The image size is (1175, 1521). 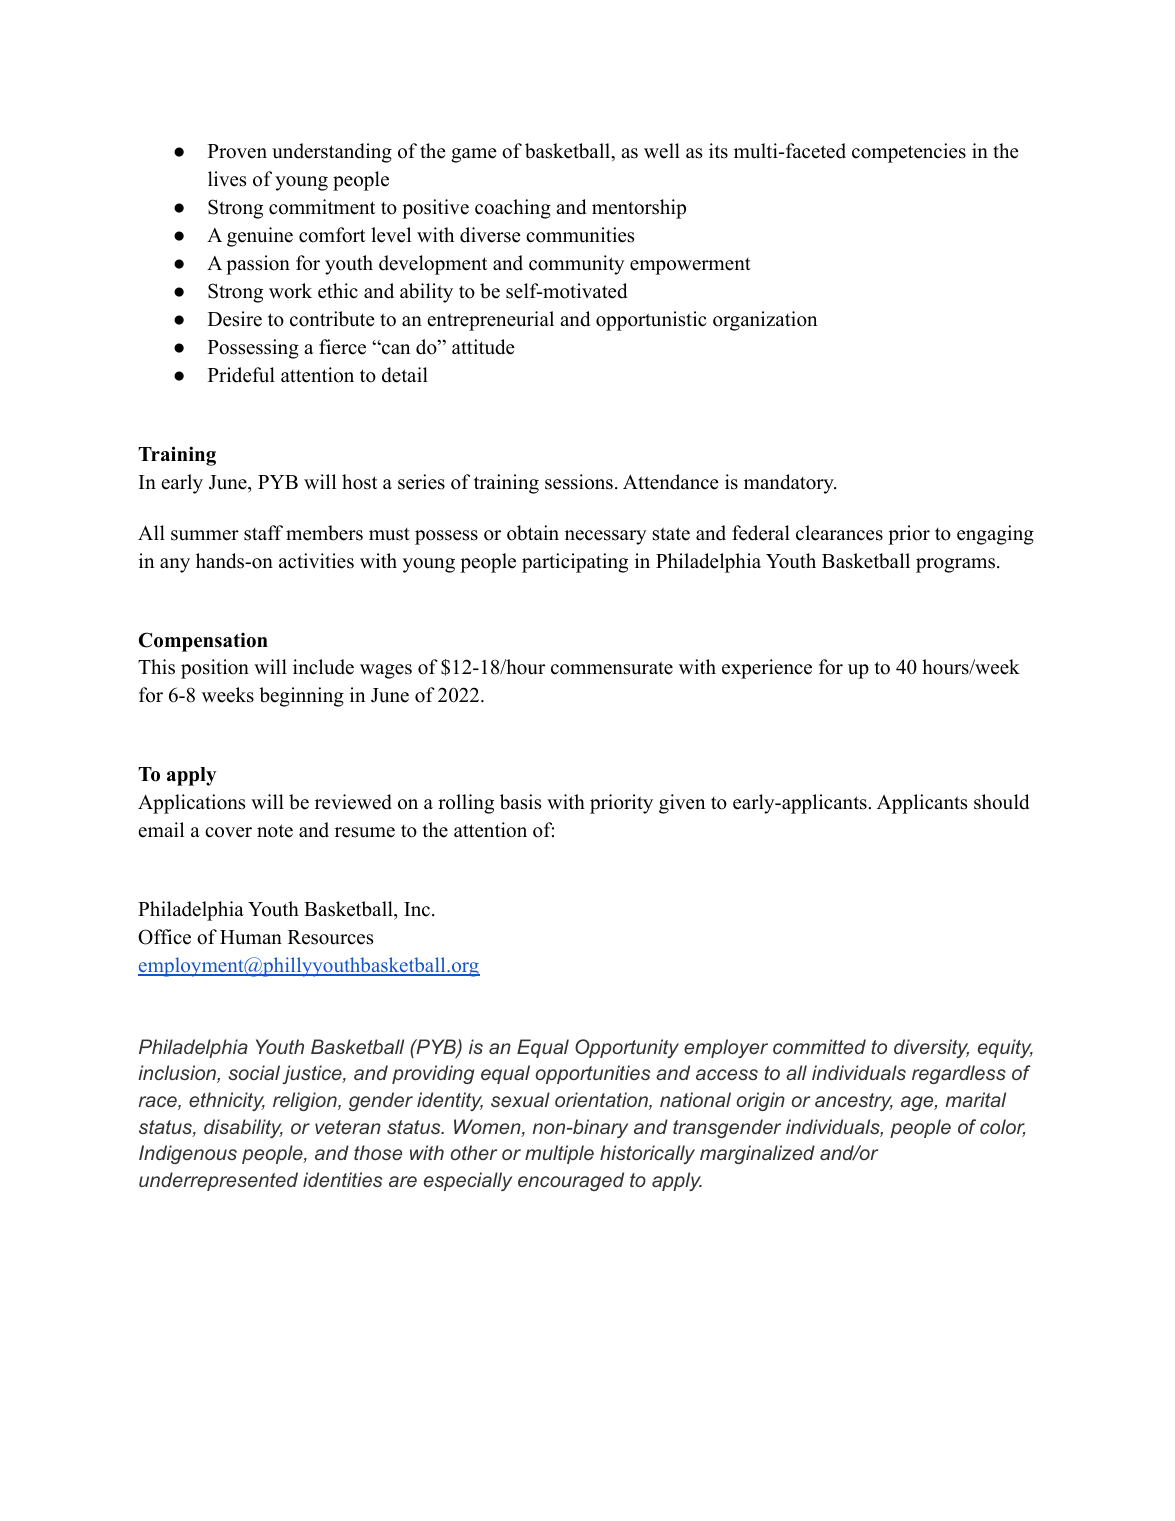 I want to click on staff, so click(x=263, y=533).
